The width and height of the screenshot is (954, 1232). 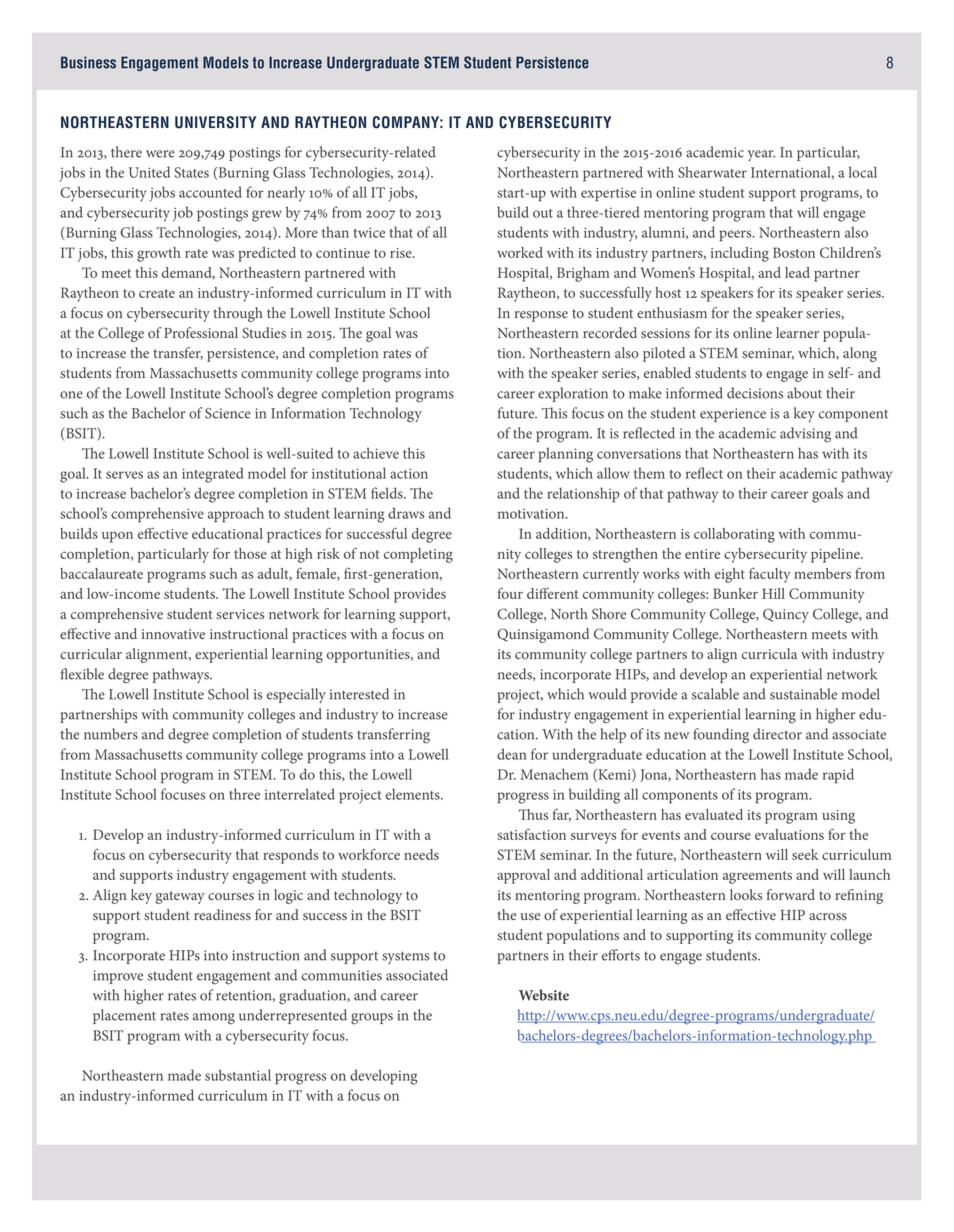 What do you see at coordinates (215, 122) in the screenshot?
I see `UNIVERSITY` at bounding box center [215, 122].
